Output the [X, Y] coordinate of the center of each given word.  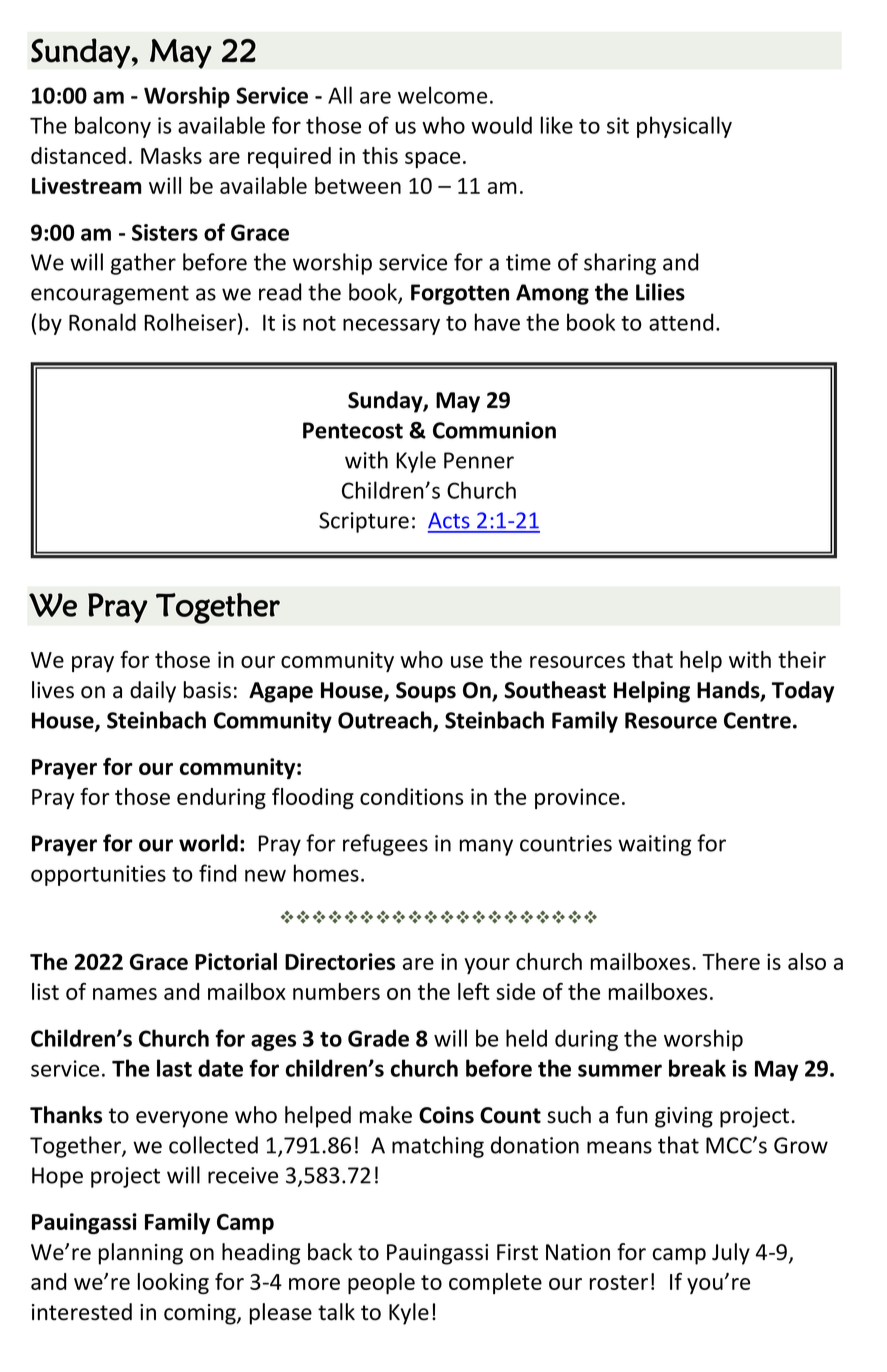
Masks [171, 155]
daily [153, 692]
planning [141, 1254]
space [432, 160]
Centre [757, 720]
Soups [426, 692]
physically [684, 127]
